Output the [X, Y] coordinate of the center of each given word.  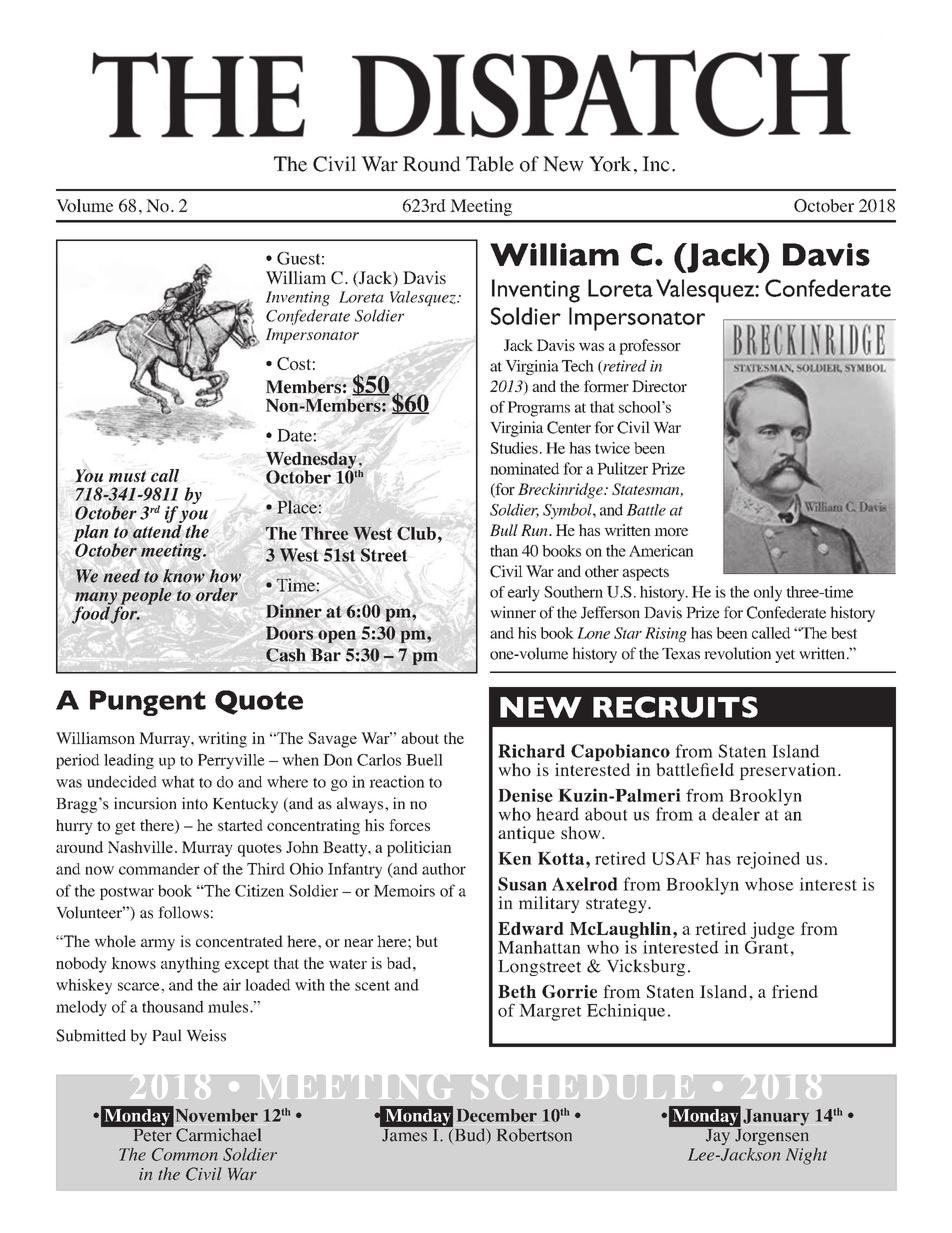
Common [185, 1154]
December [497, 1115]
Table [490, 164]
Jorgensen [771, 1135]
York [610, 164]
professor [650, 347]
